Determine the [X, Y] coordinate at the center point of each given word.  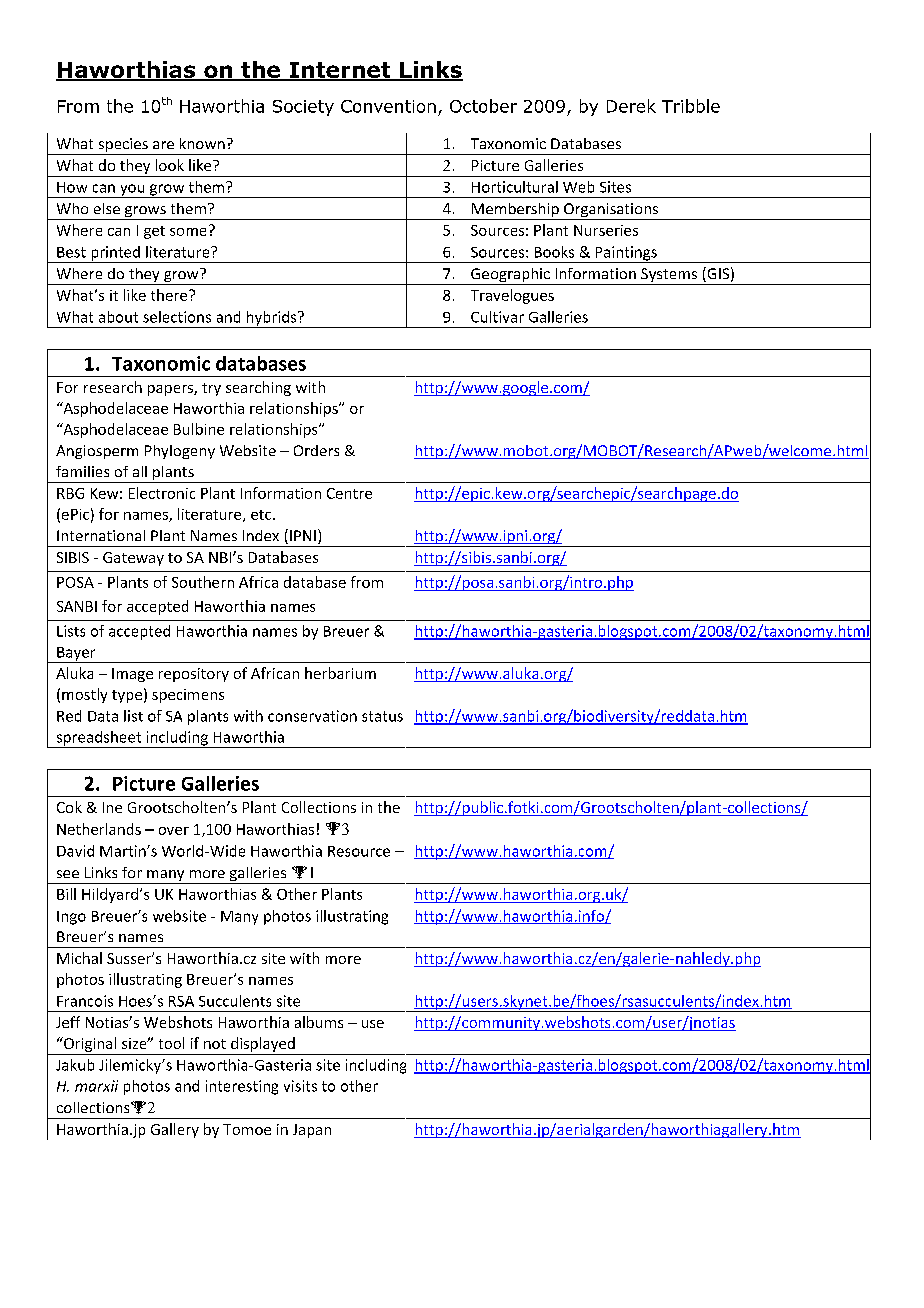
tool [171, 1043]
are [163, 145]
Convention [388, 106]
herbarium [340, 673]
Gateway [133, 559]
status [382, 716]
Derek [631, 106]
